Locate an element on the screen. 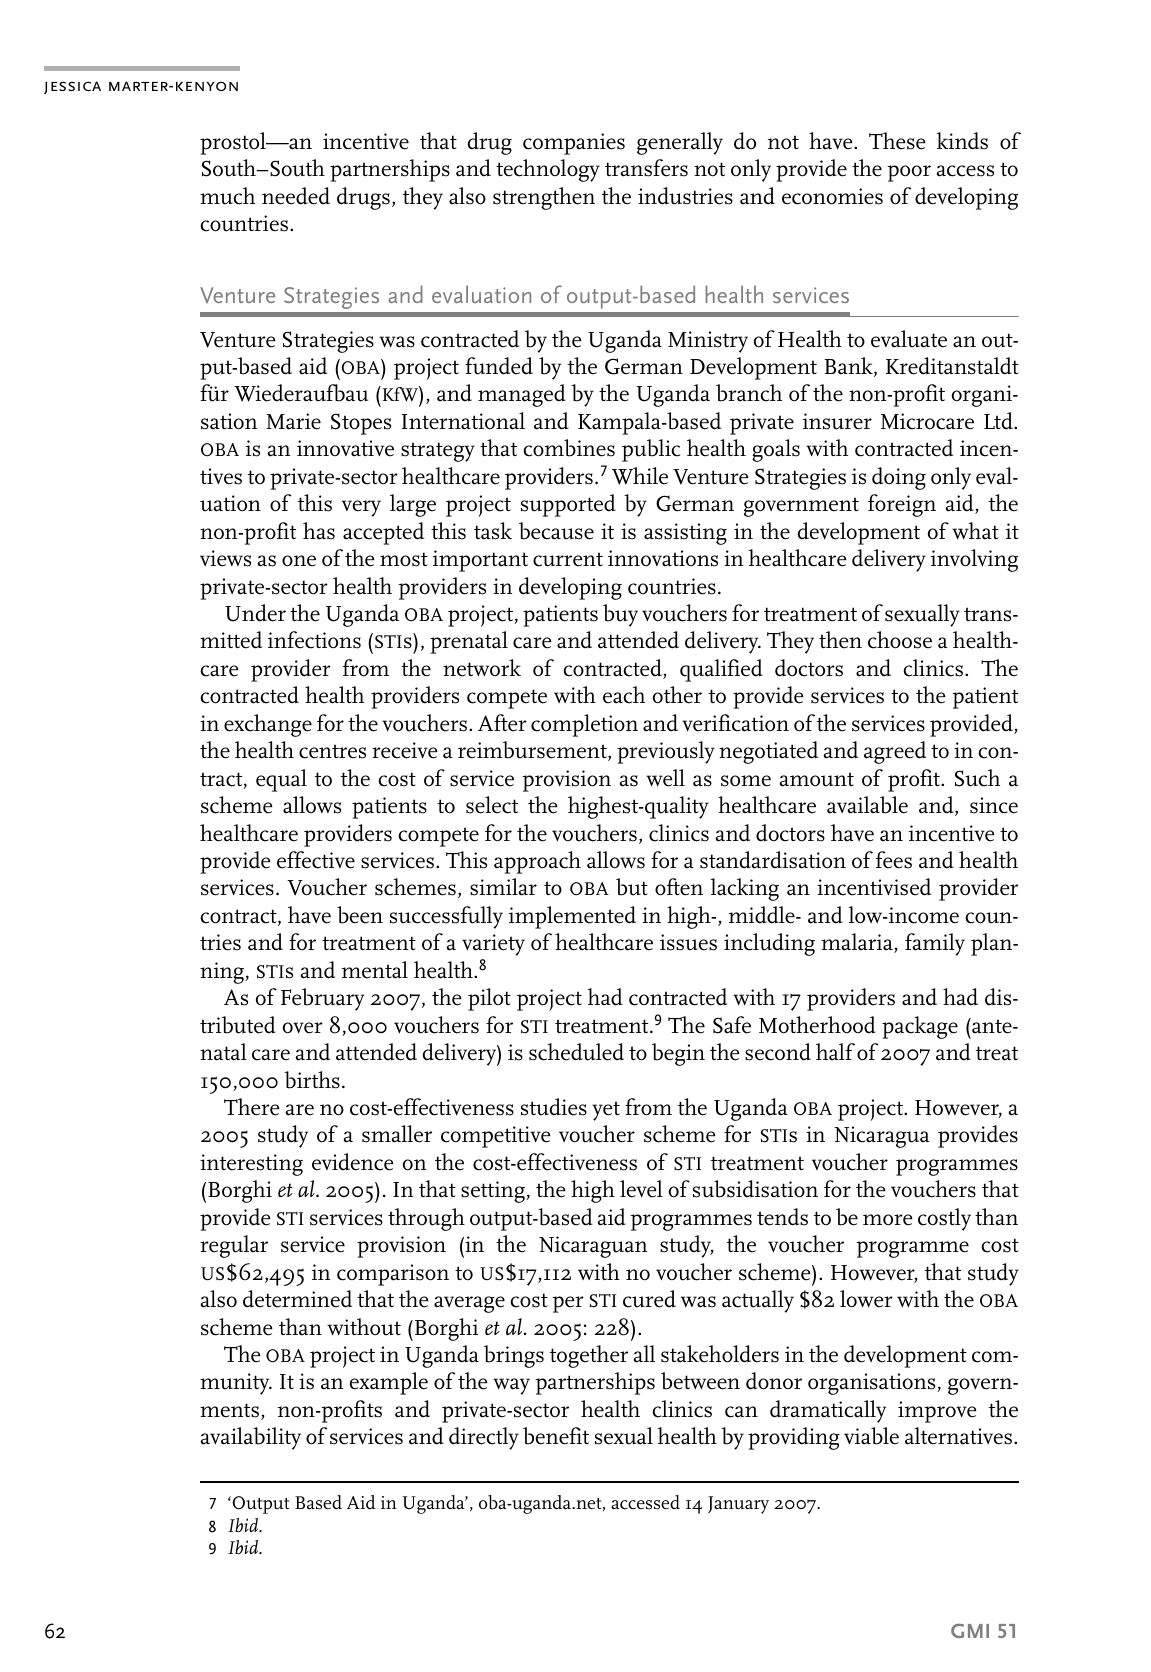  fees is located at coordinates (894, 860).
